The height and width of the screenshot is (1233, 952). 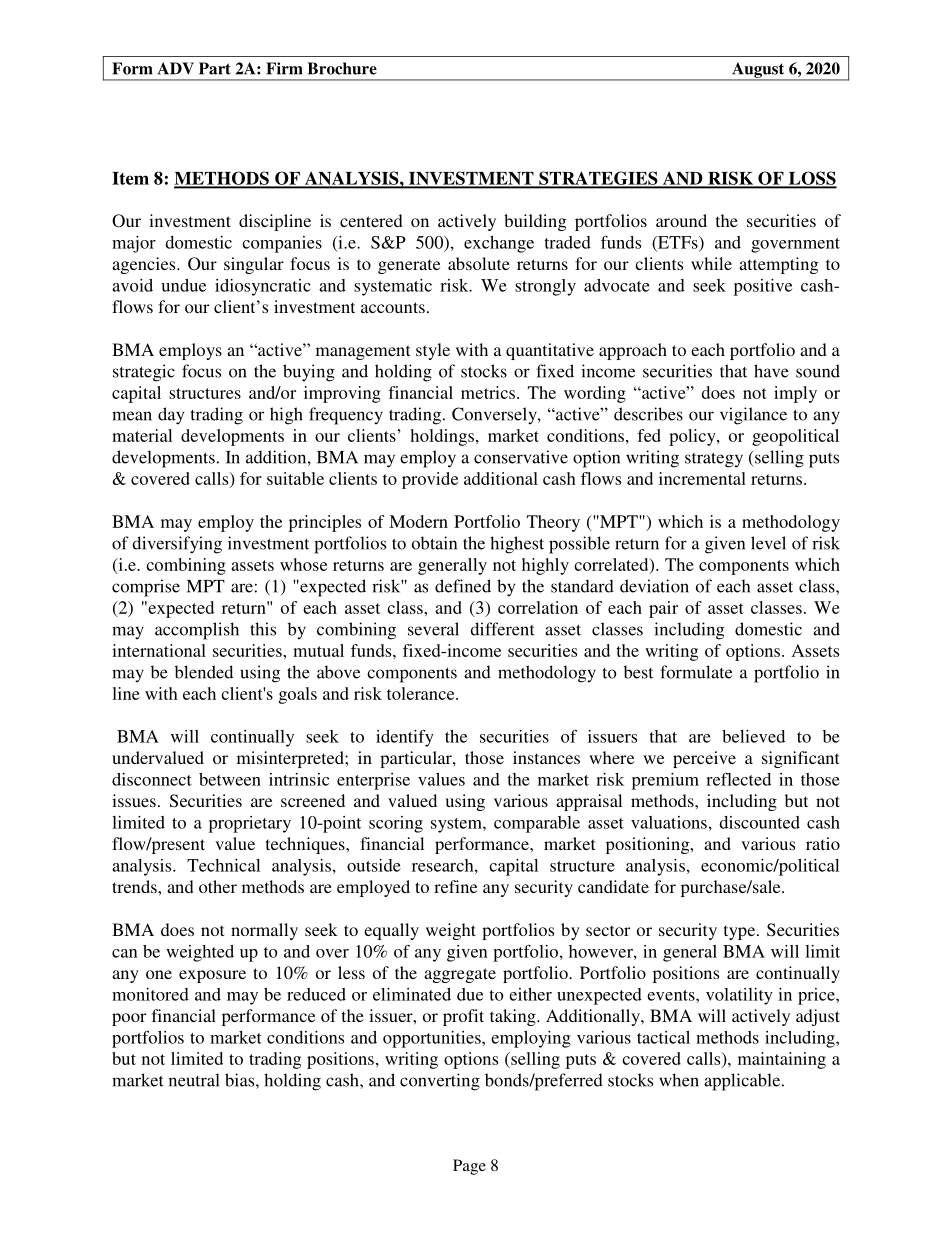 What do you see at coordinates (284, 68) in the screenshot?
I see `Firm` at bounding box center [284, 68].
